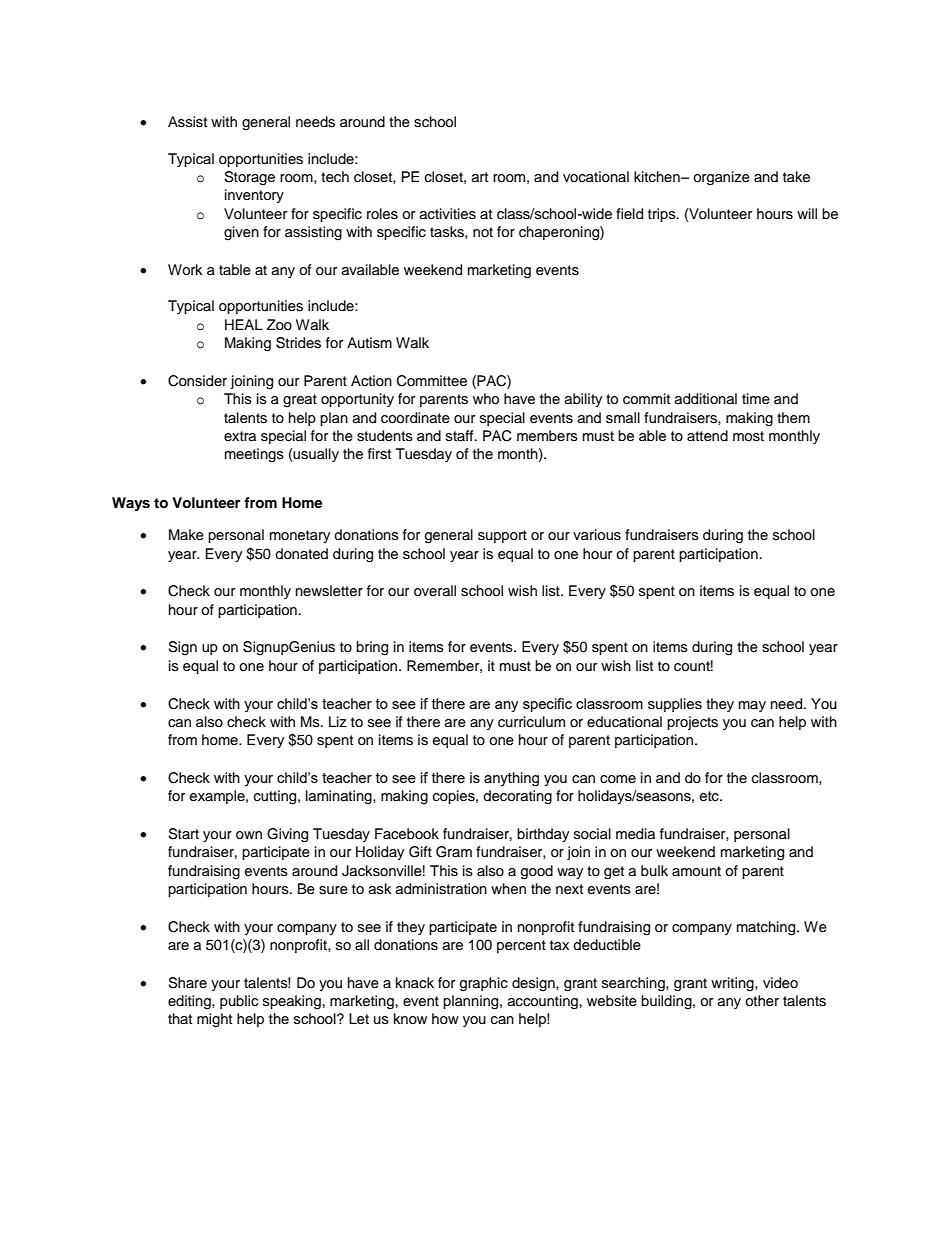  What do you see at coordinates (531, 722) in the document?
I see `curriculum` at bounding box center [531, 722].
